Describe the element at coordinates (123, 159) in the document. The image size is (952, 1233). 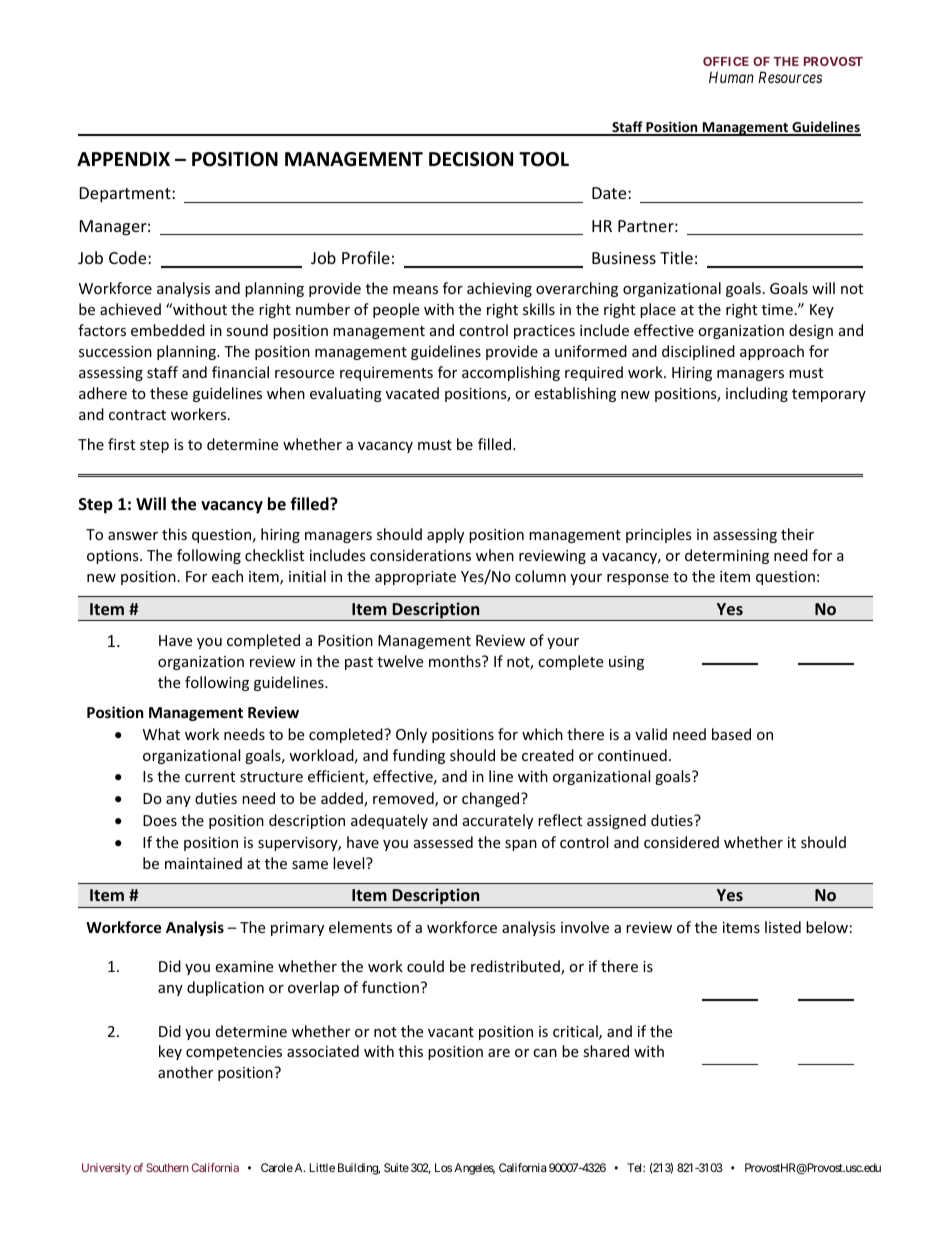
I see `APPENDIX` at that location.
